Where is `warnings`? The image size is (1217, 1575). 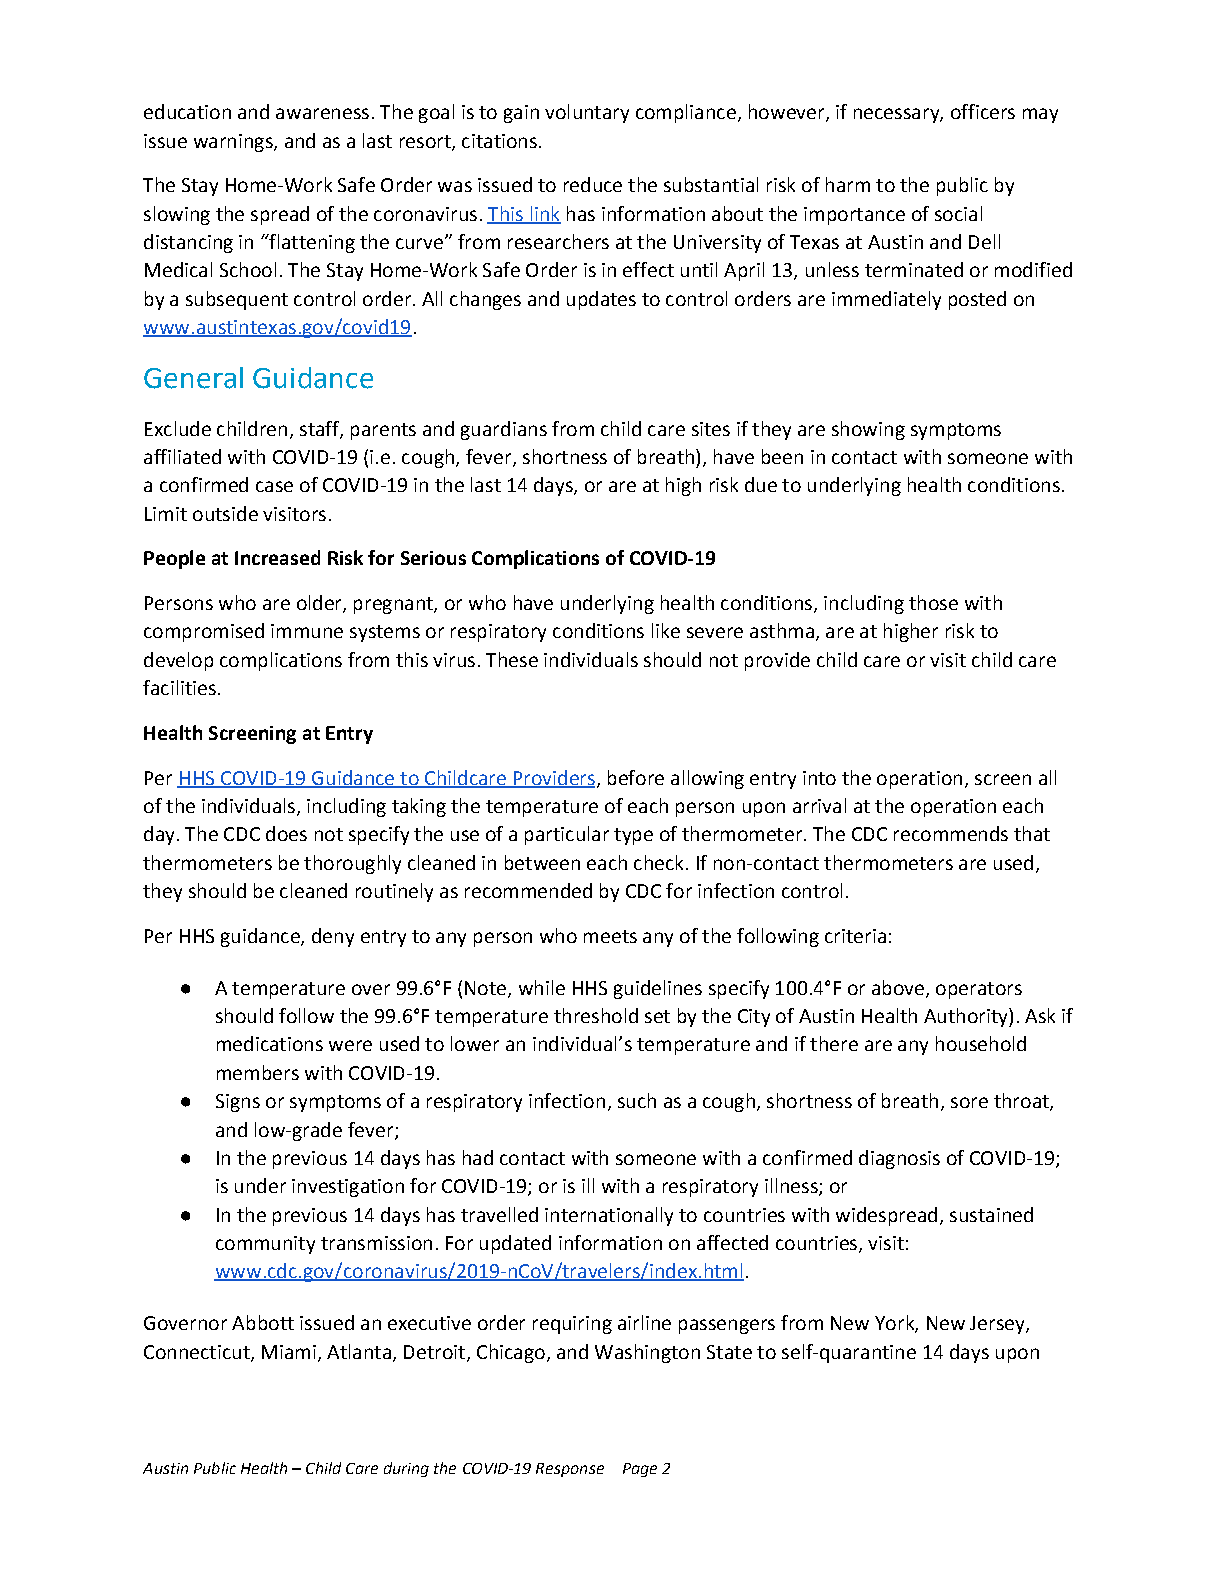 warnings is located at coordinates (234, 143).
